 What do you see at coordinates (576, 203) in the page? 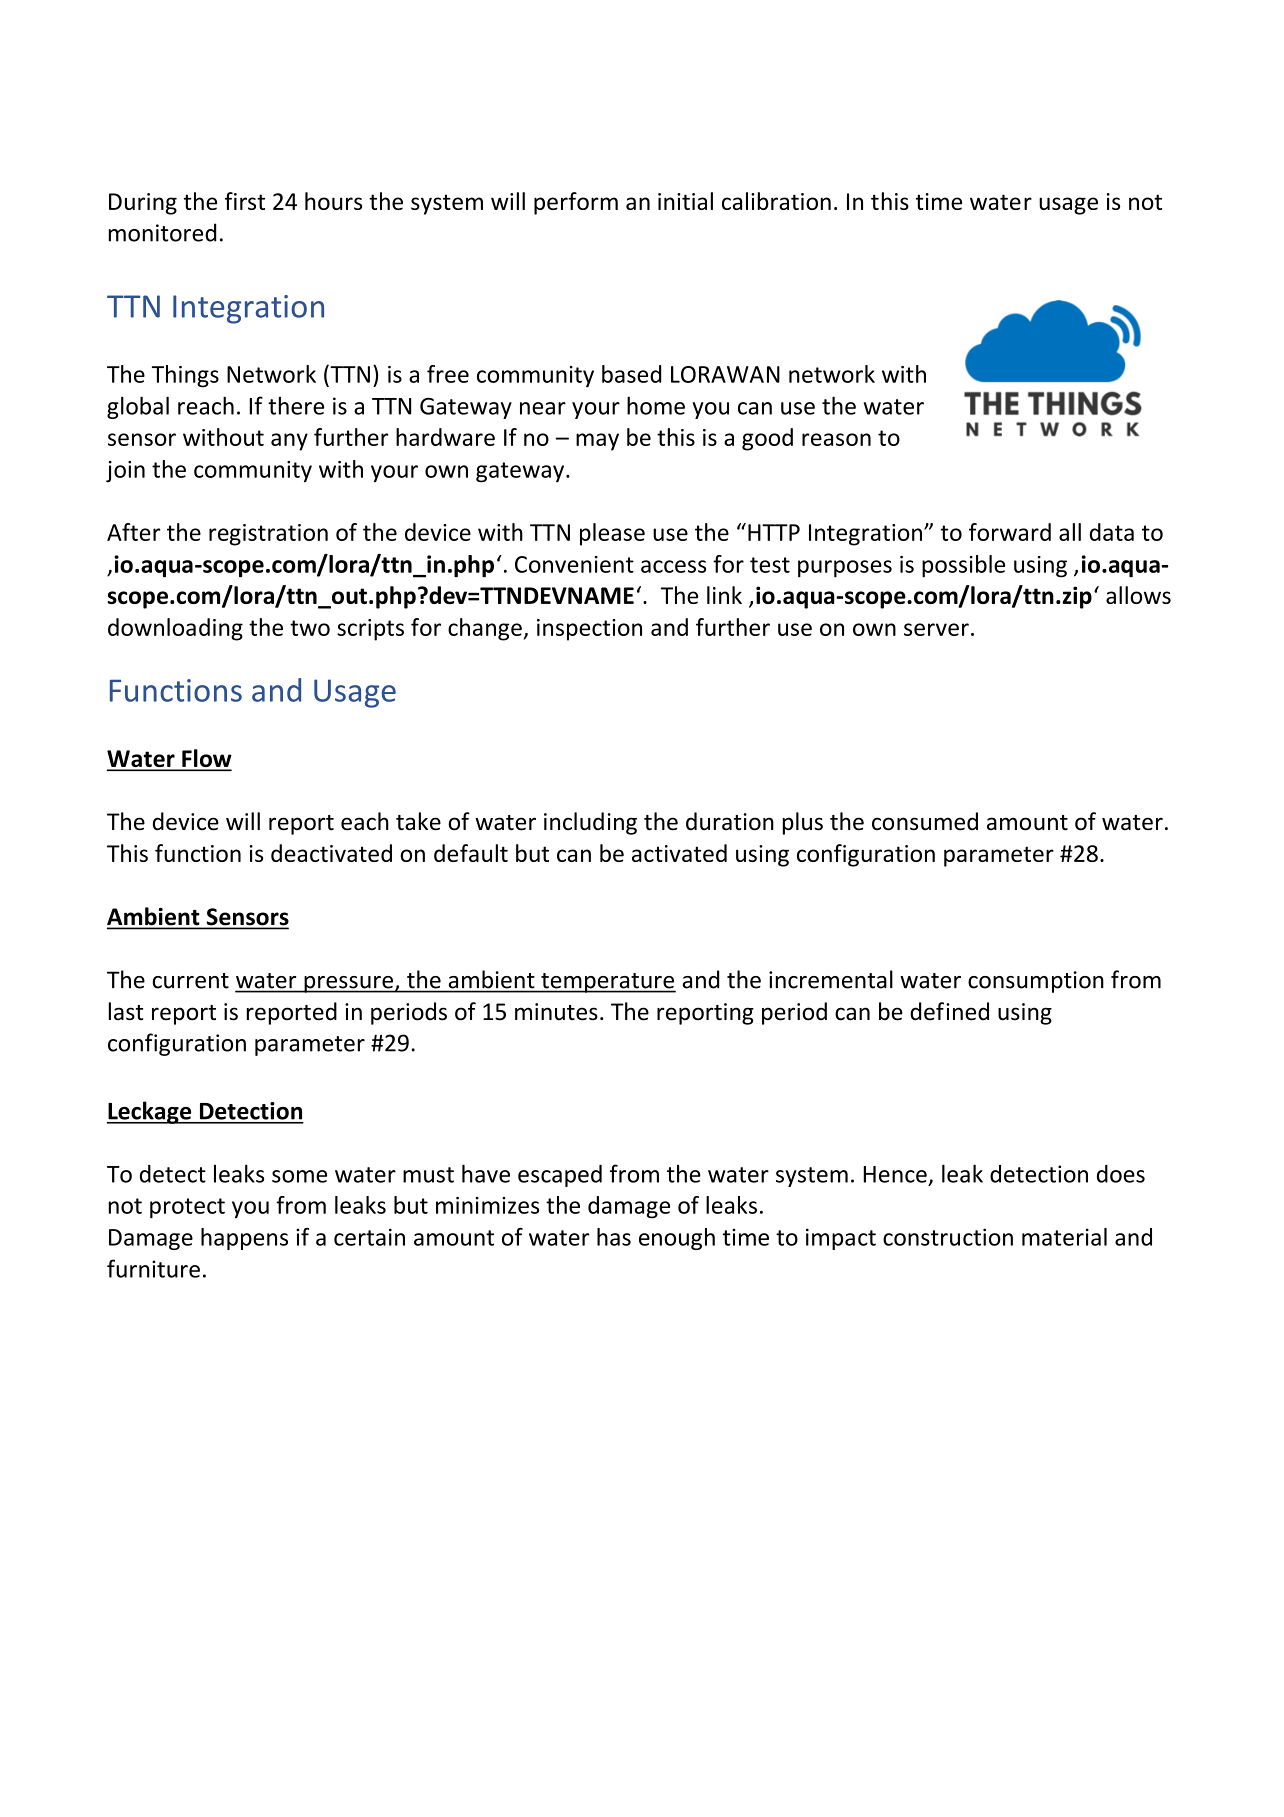
I see `perform` at bounding box center [576, 203].
